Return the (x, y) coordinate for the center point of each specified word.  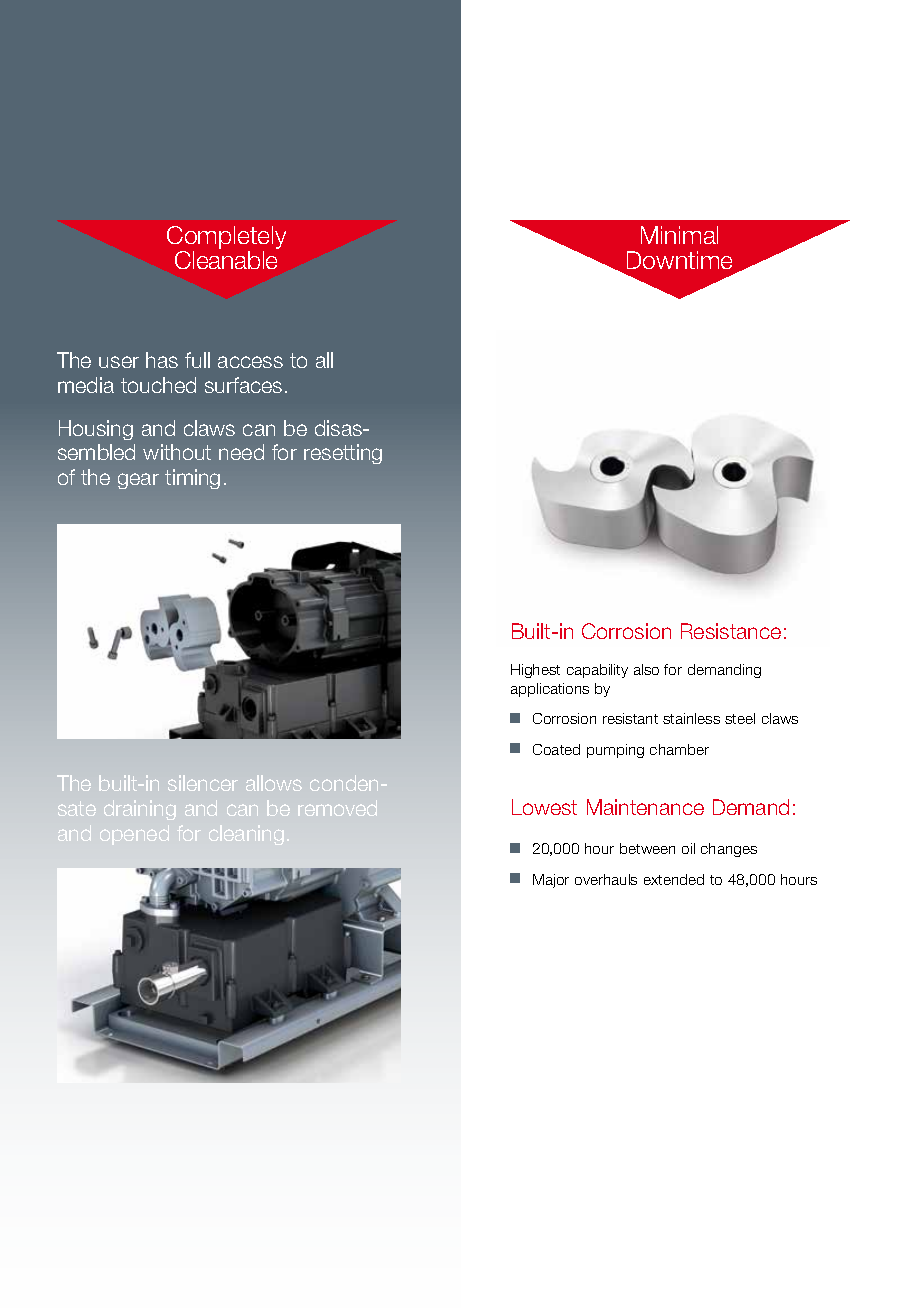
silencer (203, 783)
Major (551, 881)
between (647, 848)
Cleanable (226, 260)
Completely (226, 239)
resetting (343, 454)
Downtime (679, 260)
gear (138, 481)
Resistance (731, 631)
